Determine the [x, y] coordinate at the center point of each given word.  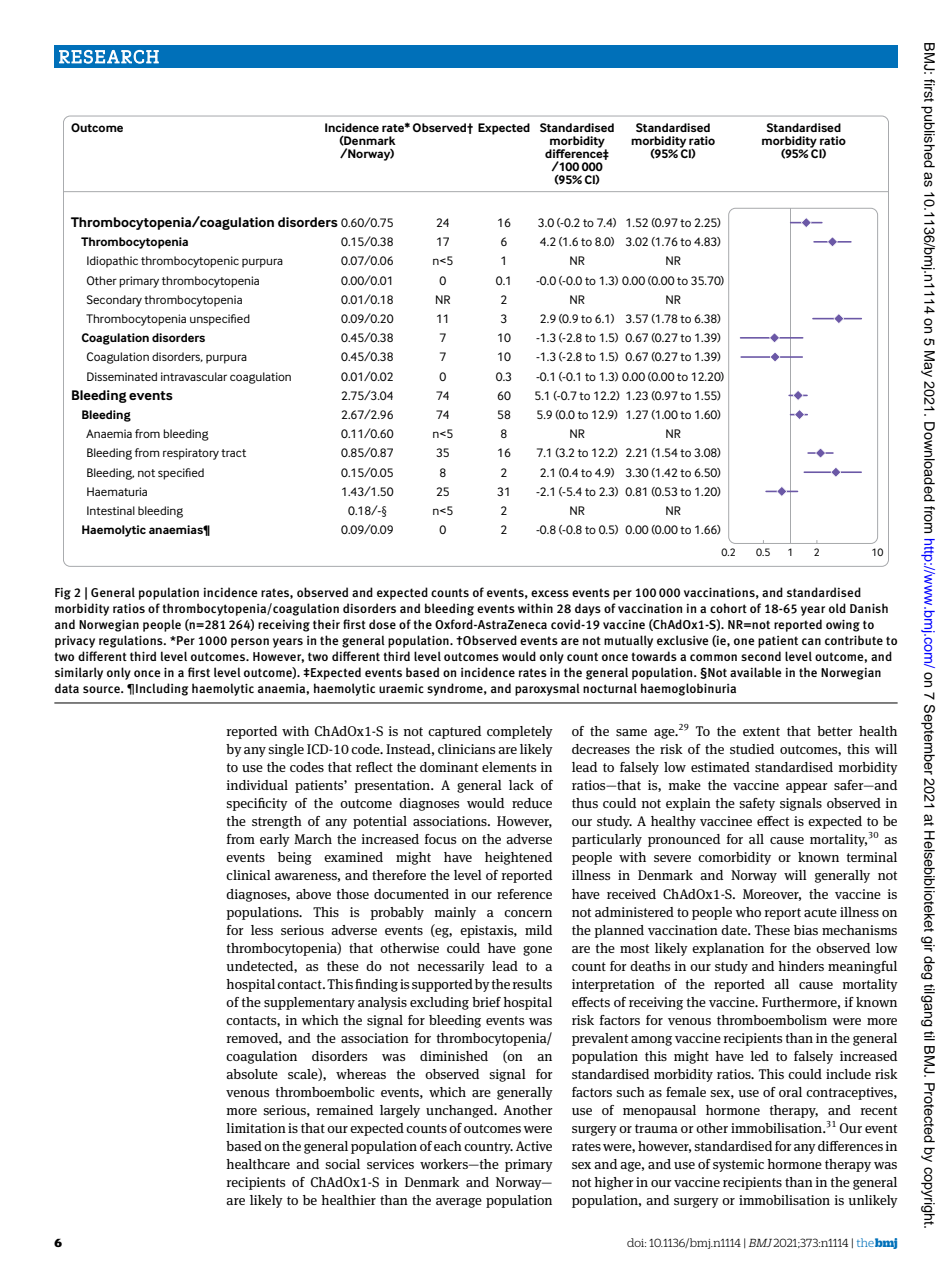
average [459, 1203]
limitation [256, 1128]
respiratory [191, 454]
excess [550, 593]
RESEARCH [109, 57]
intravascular [194, 376]
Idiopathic [112, 262]
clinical [248, 875]
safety [757, 804]
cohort [728, 608]
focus [440, 839]
